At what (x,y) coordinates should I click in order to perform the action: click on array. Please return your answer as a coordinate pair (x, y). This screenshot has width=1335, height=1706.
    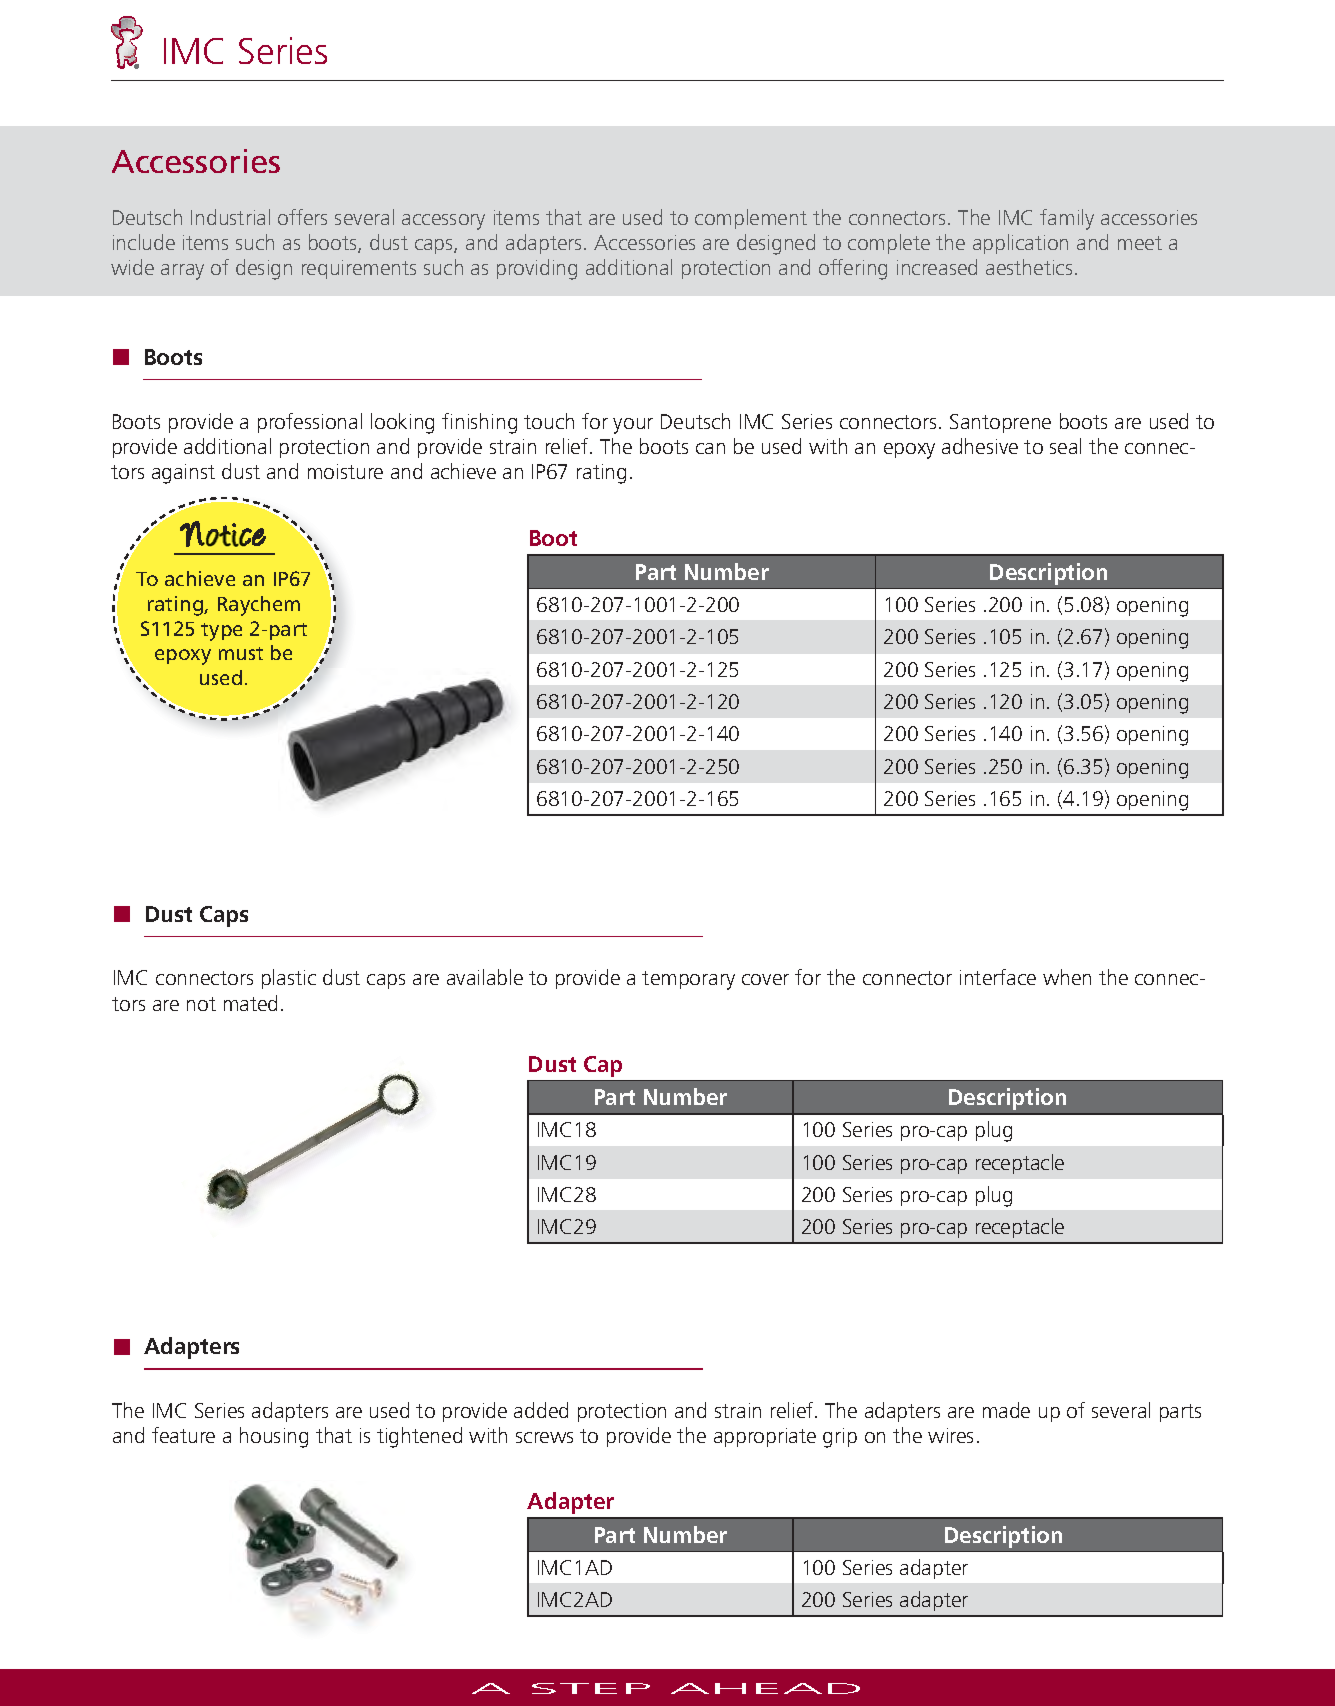
    Looking at the image, I should click on (182, 272).
